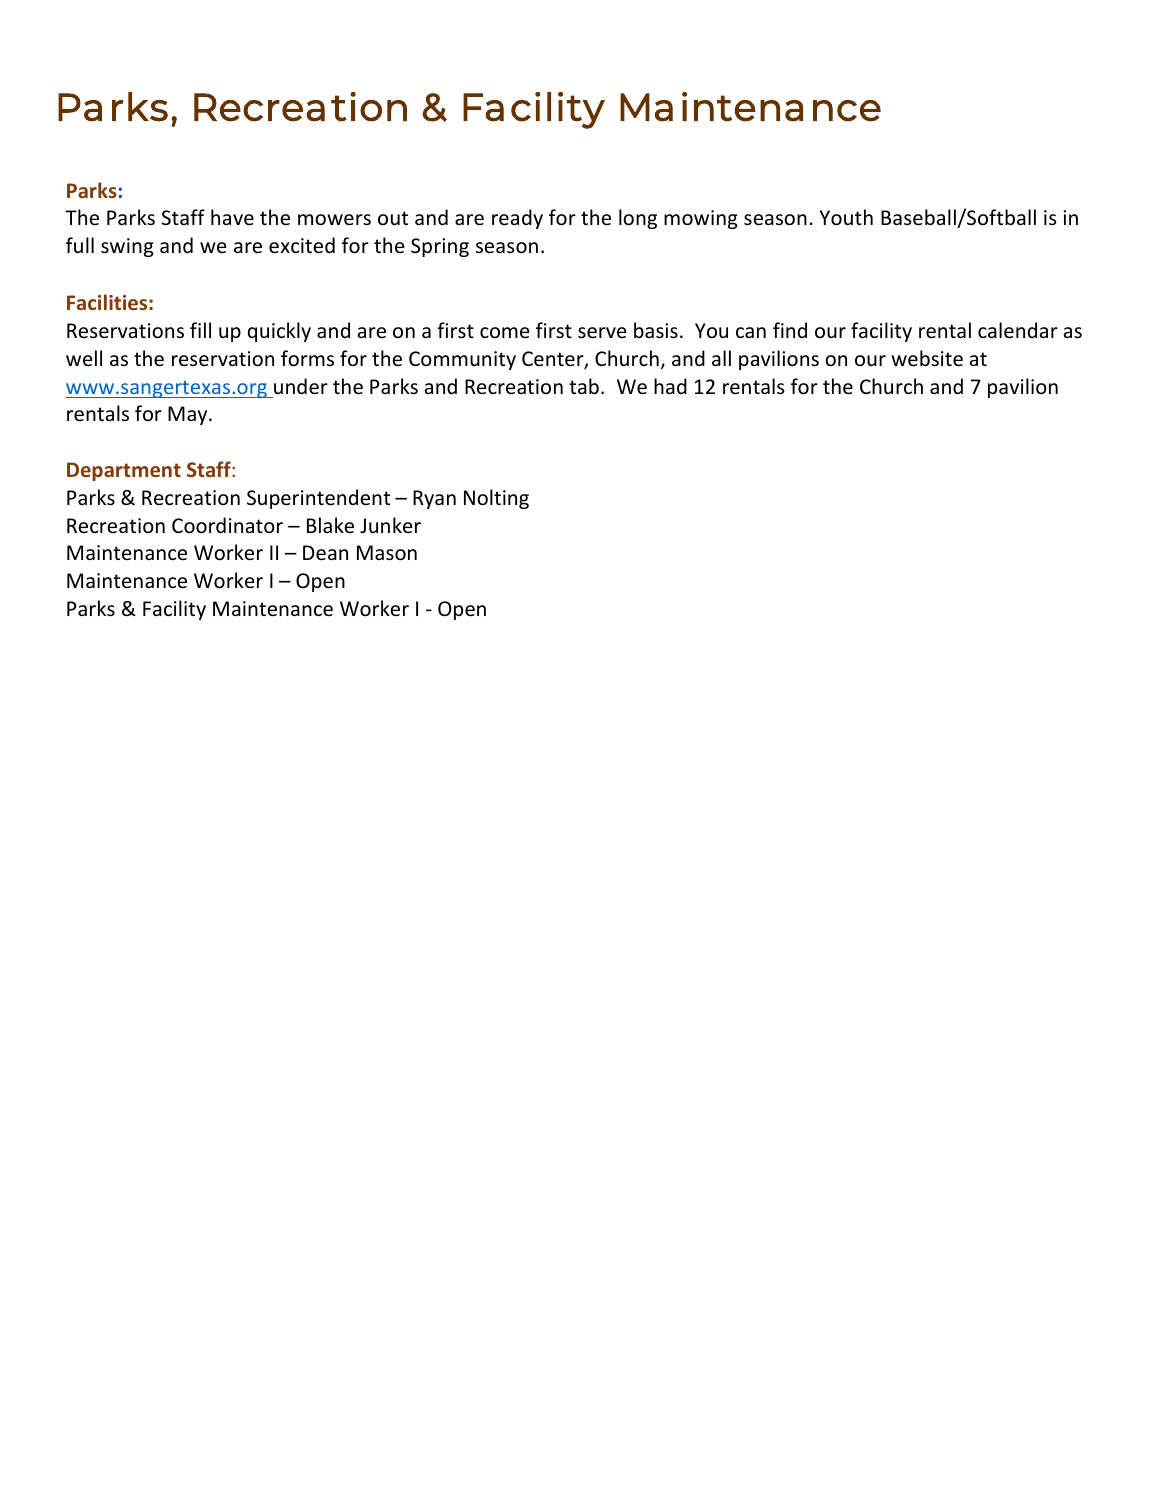  I want to click on ready, so click(517, 219).
